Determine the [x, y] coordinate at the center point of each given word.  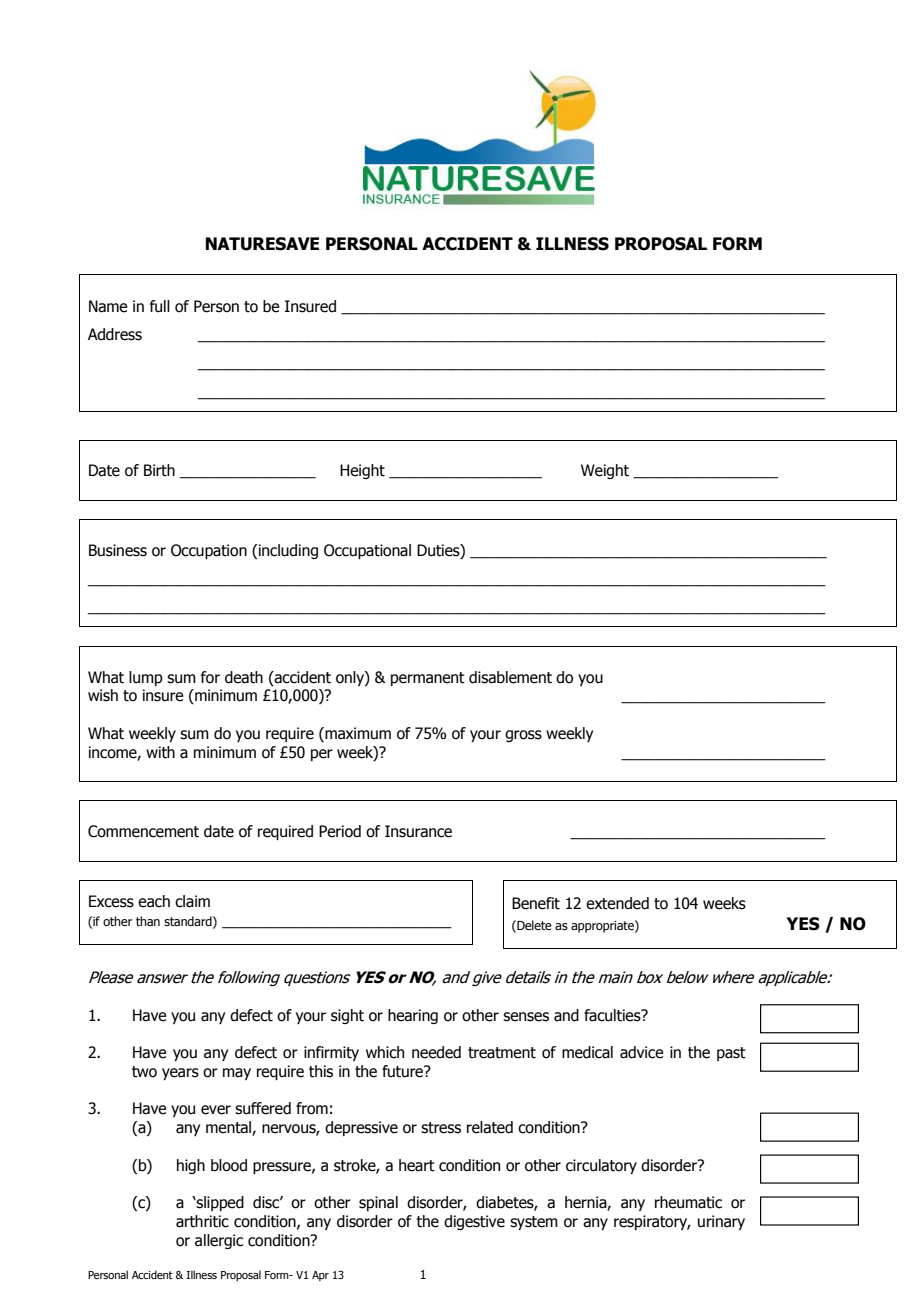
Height [362, 471]
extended [617, 903]
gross [523, 736]
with [160, 752]
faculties [613, 1015]
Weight [605, 471]
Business [118, 550]
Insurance [418, 831]
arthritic [202, 1221]
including [288, 551]
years [180, 1074]
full [160, 306]
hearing [413, 1016]
